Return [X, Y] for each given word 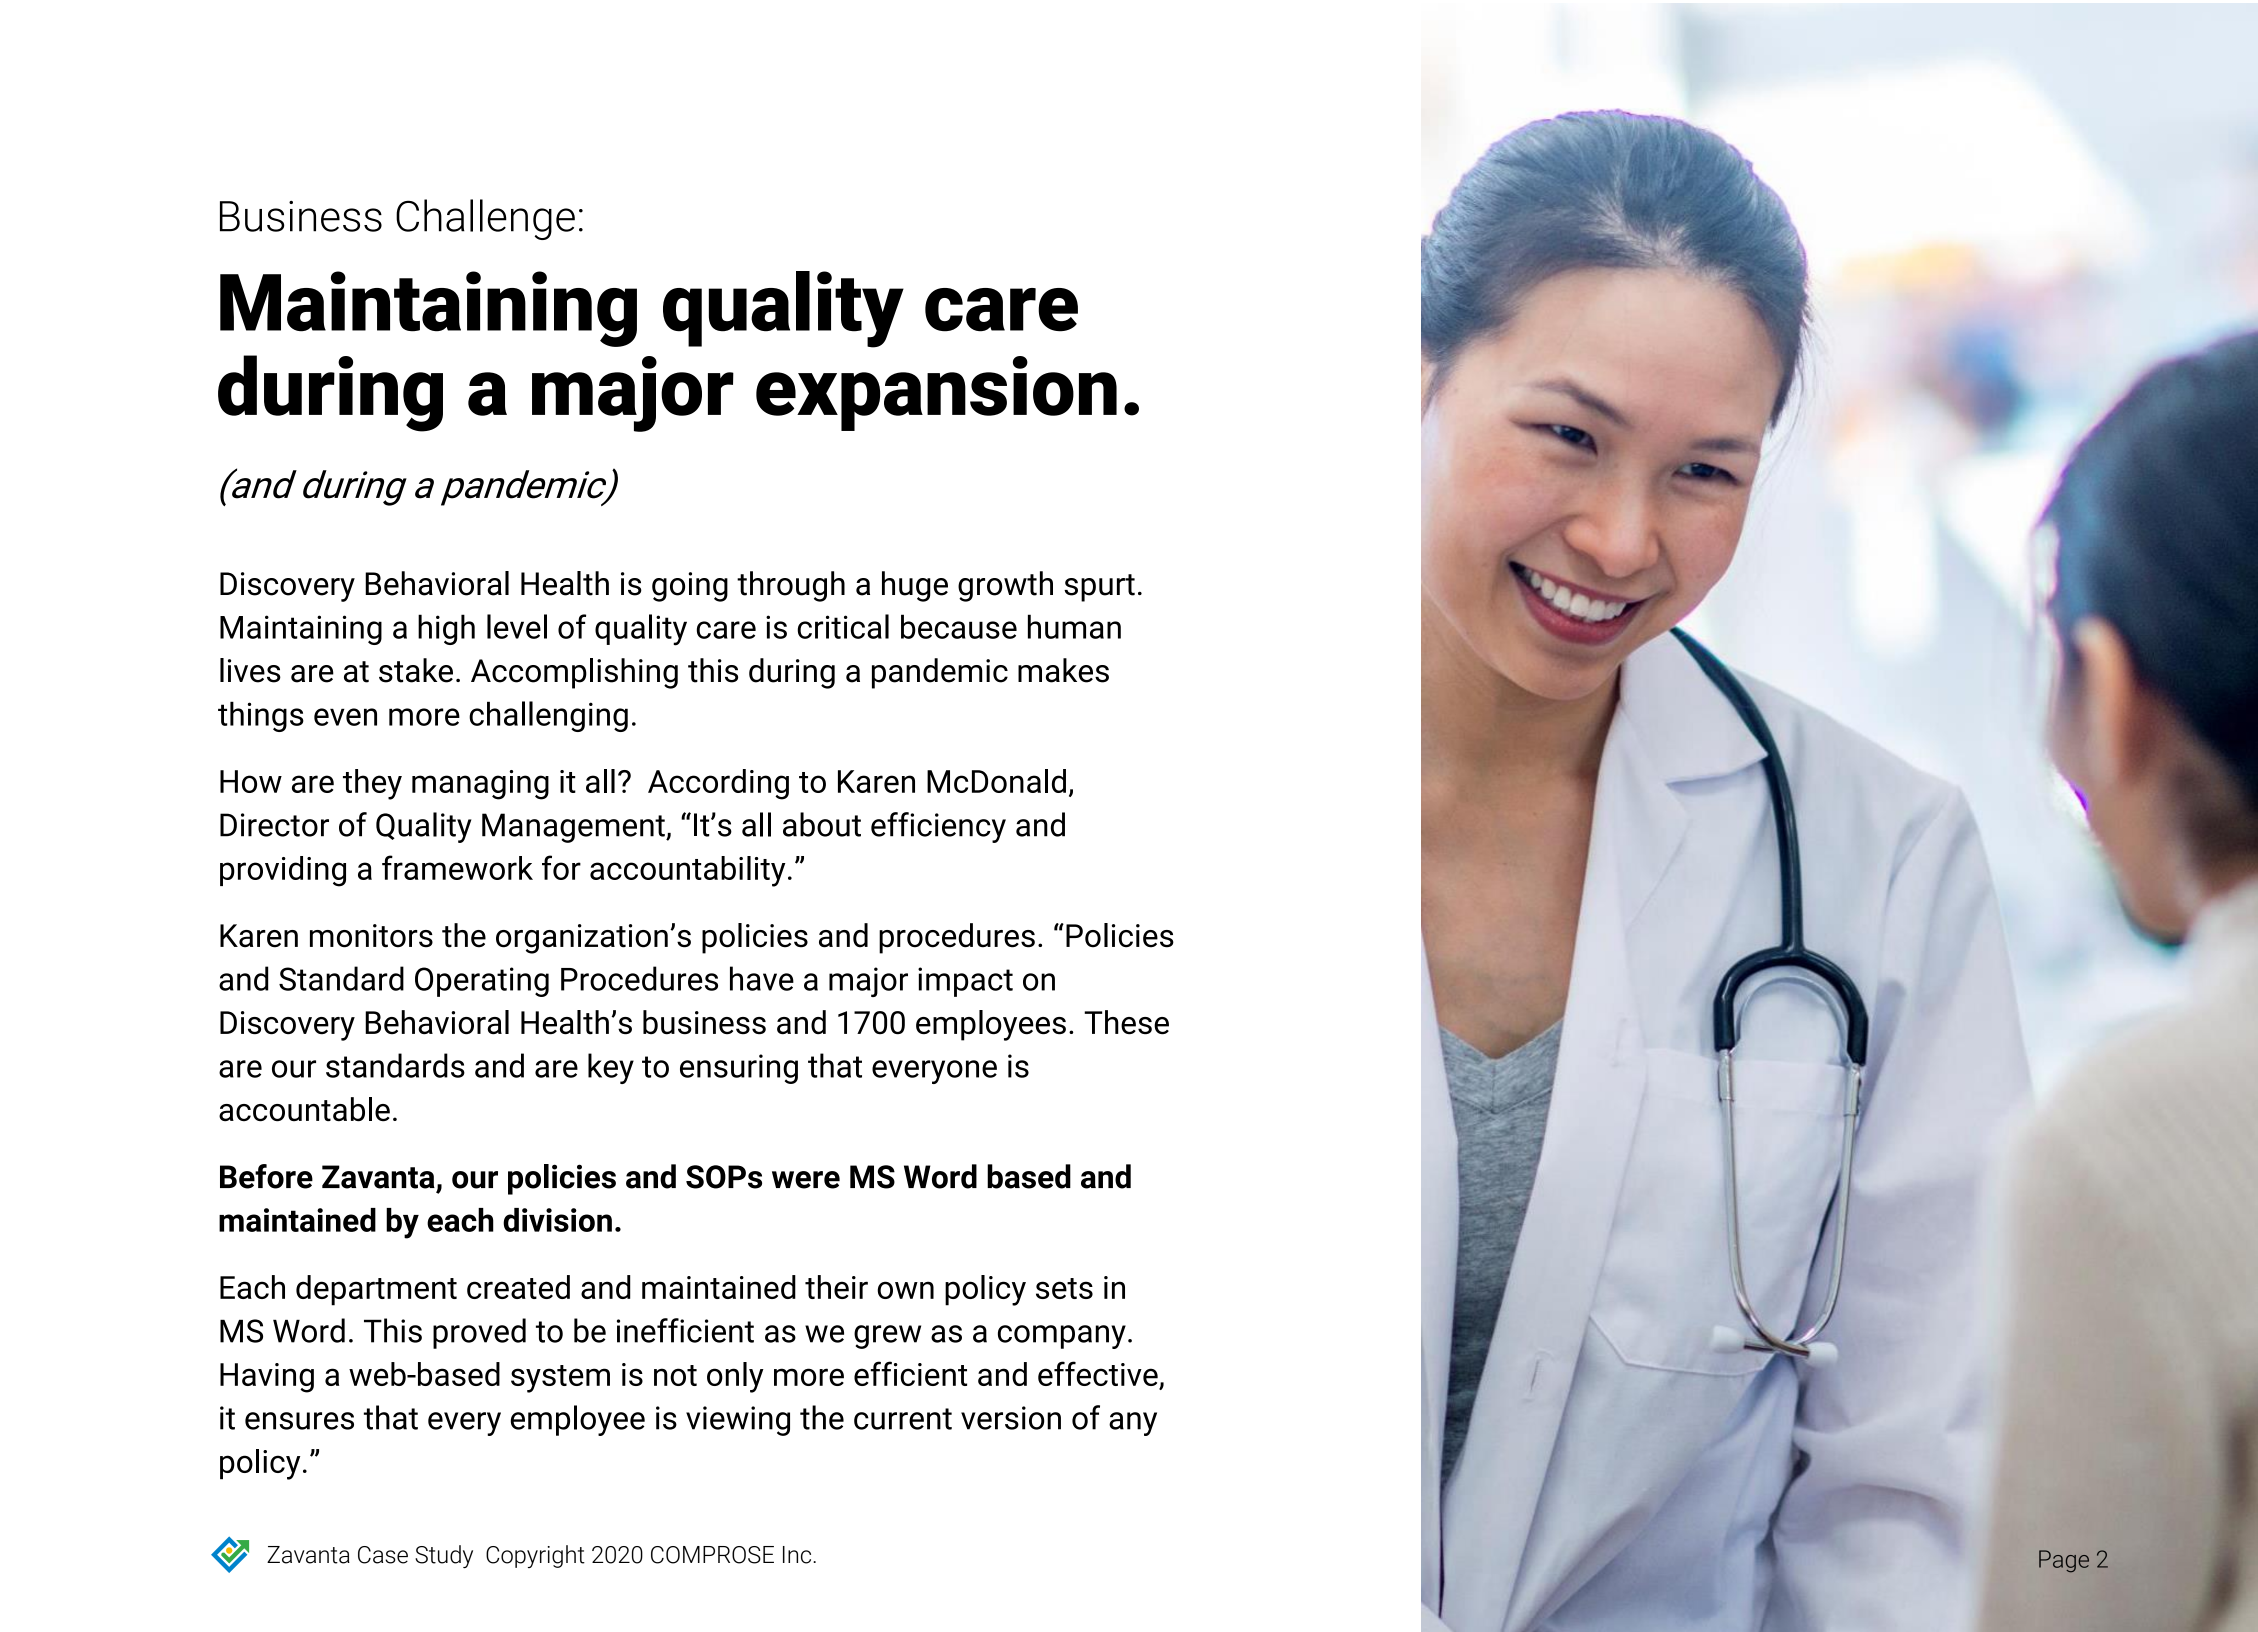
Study [444, 1556]
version [1011, 1418]
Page [2064, 1561]
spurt [1099, 588]
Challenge [485, 219]
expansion [936, 393]
